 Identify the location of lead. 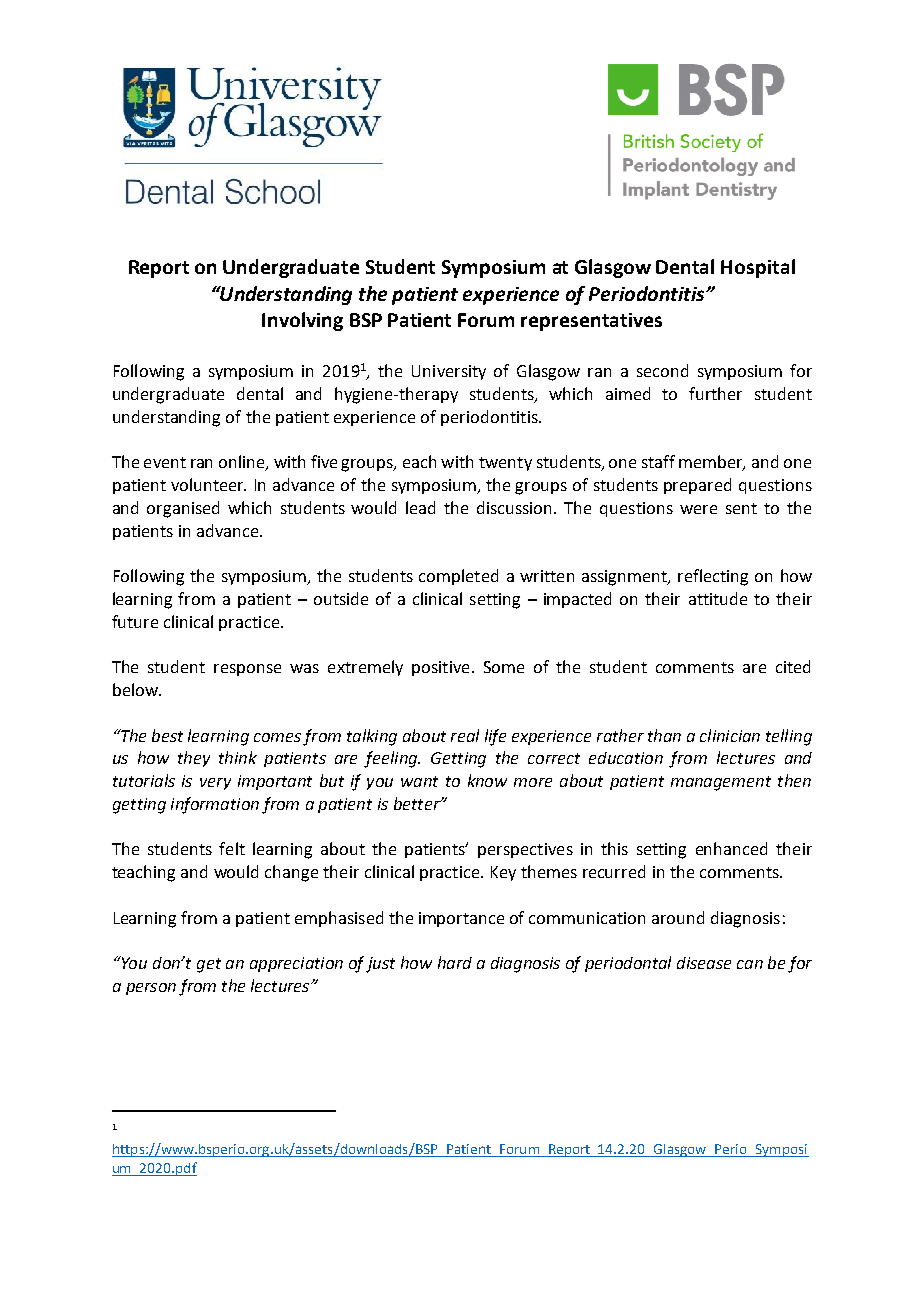
(420, 507).
